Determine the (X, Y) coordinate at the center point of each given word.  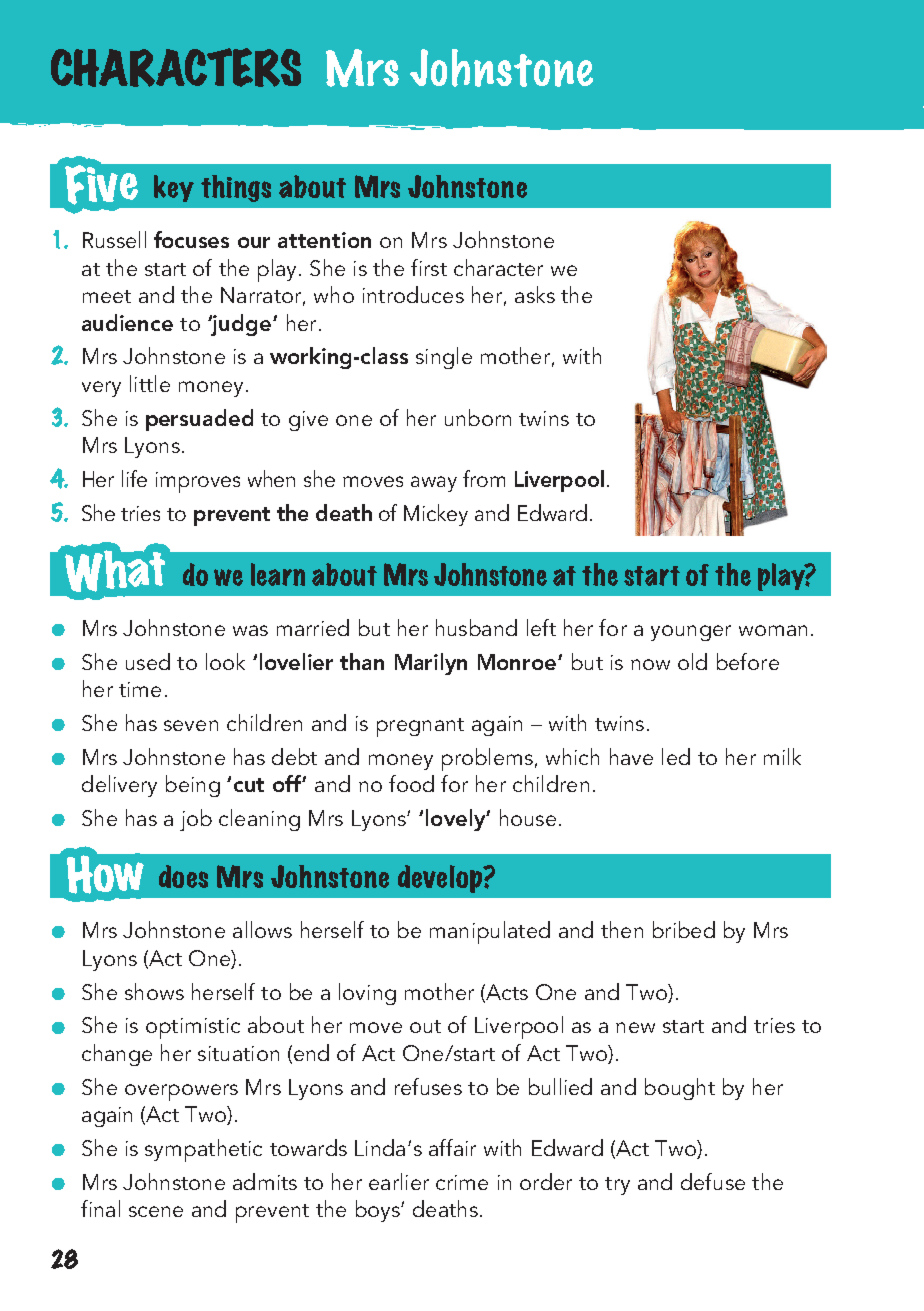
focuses (191, 239)
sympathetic (203, 1150)
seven (191, 725)
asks (535, 294)
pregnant (420, 727)
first (429, 267)
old (692, 661)
